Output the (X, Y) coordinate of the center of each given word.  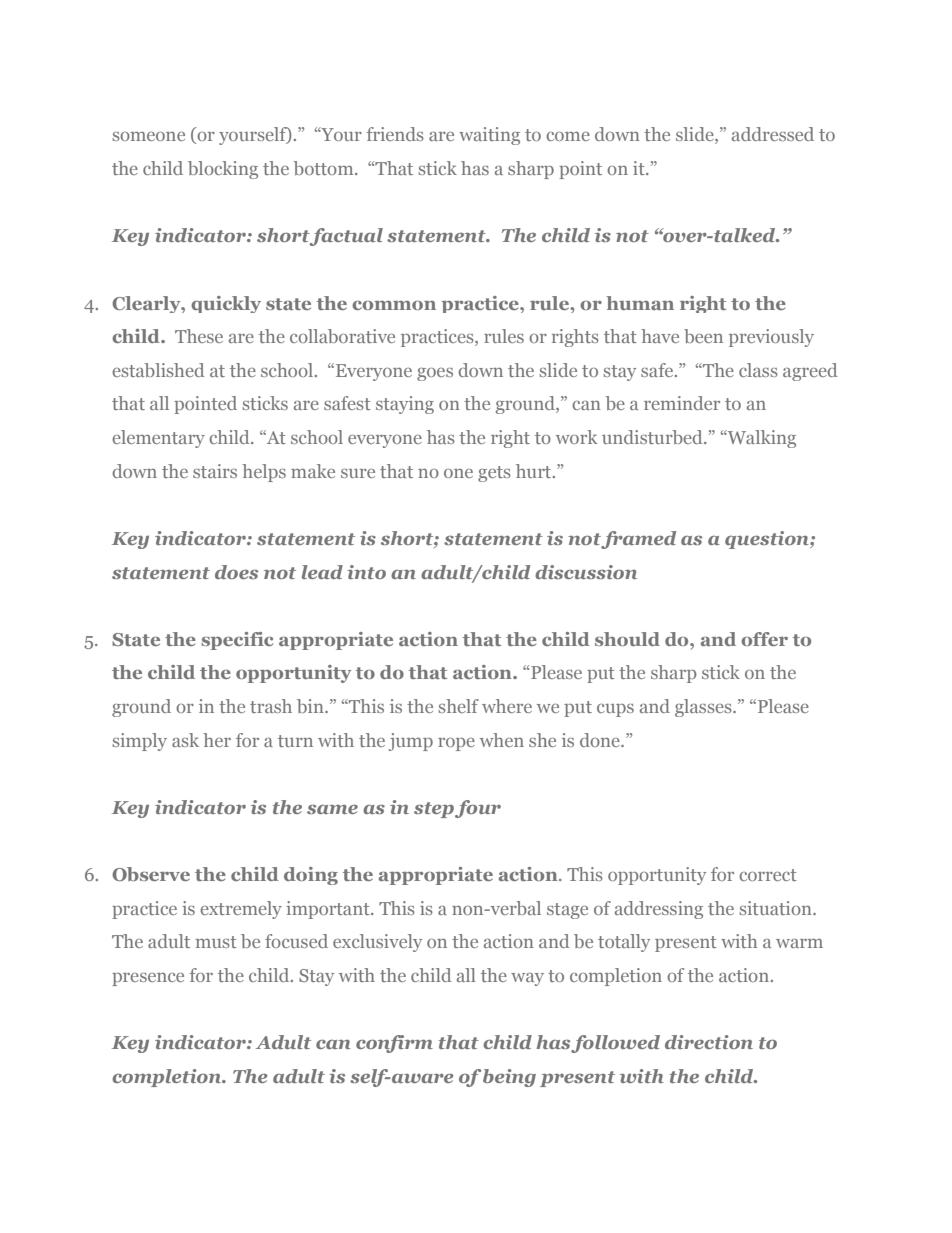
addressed (773, 134)
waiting (489, 136)
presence (148, 979)
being (509, 1078)
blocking (223, 170)
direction (709, 1042)
